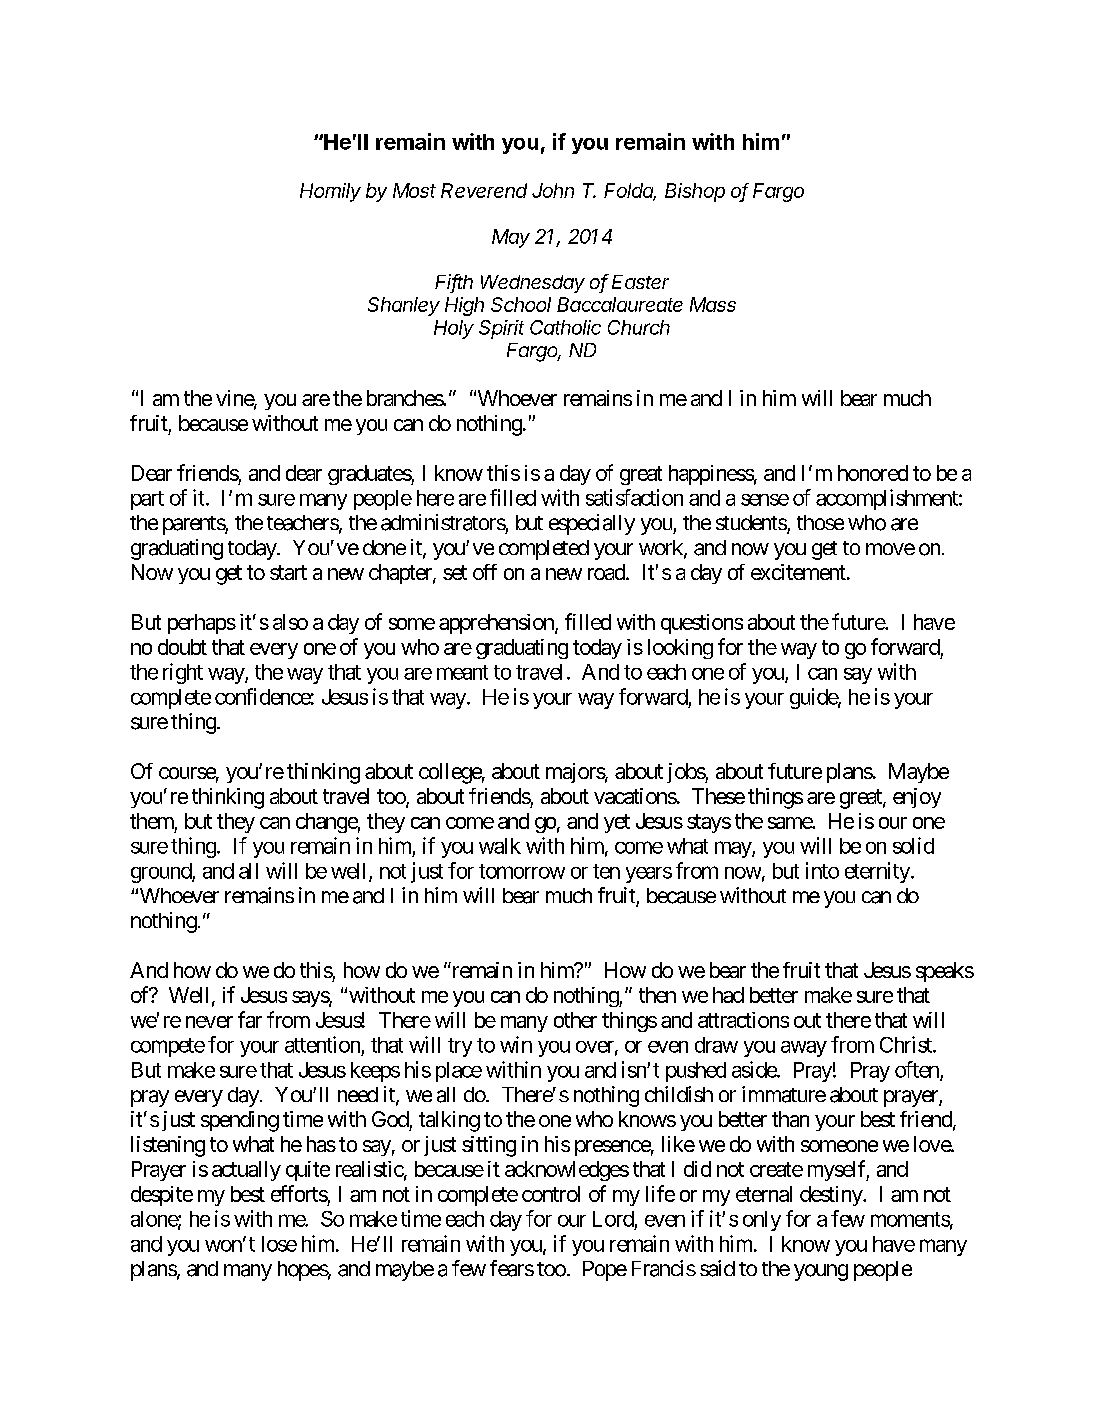 The width and height of the screenshot is (1103, 1427). What do you see at coordinates (713, 304) in the screenshot?
I see `Mass` at bounding box center [713, 304].
